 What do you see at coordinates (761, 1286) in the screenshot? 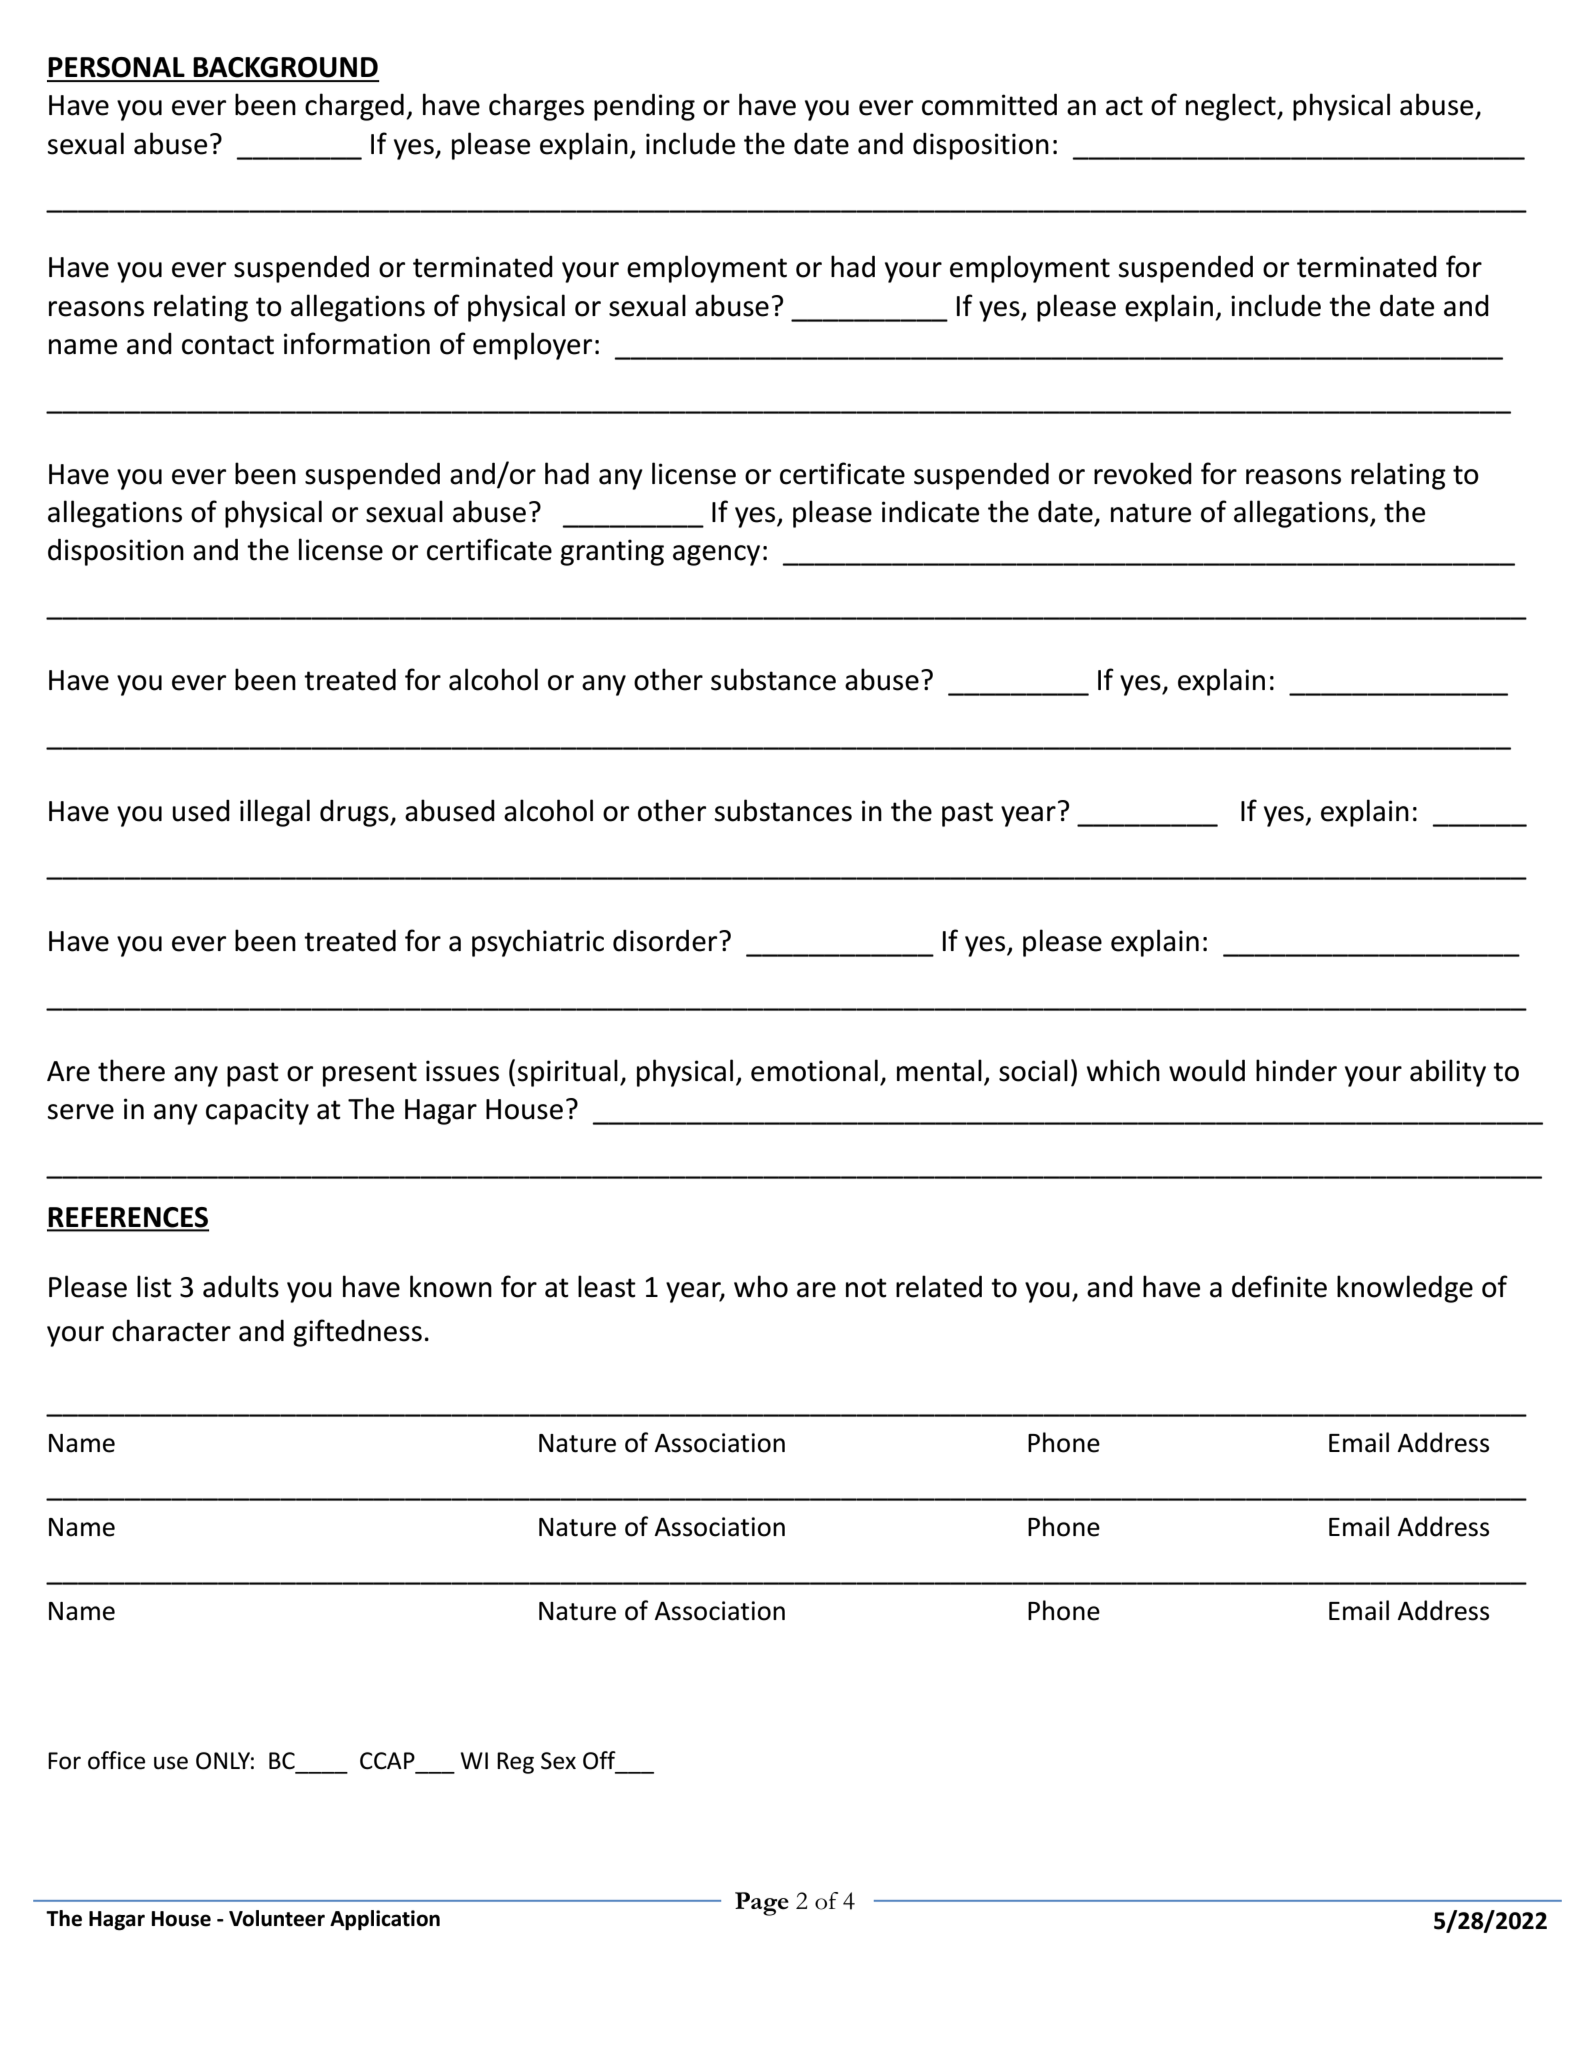
I see `who` at bounding box center [761, 1286].
